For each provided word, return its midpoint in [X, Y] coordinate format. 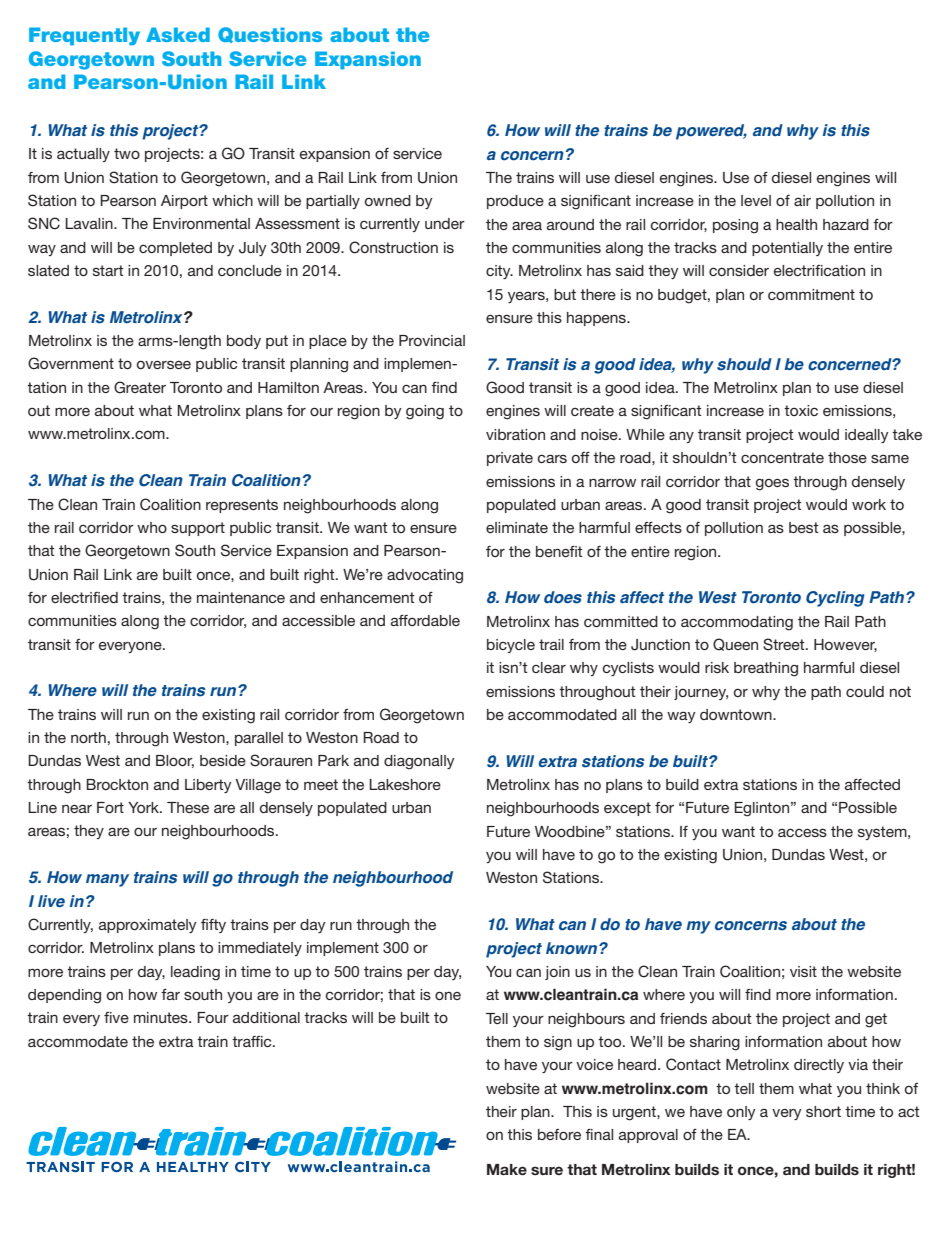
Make [507, 1169]
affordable [425, 620]
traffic [253, 1041]
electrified [84, 597]
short [823, 1111]
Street [785, 644]
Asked [178, 34]
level [756, 200]
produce [515, 202]
